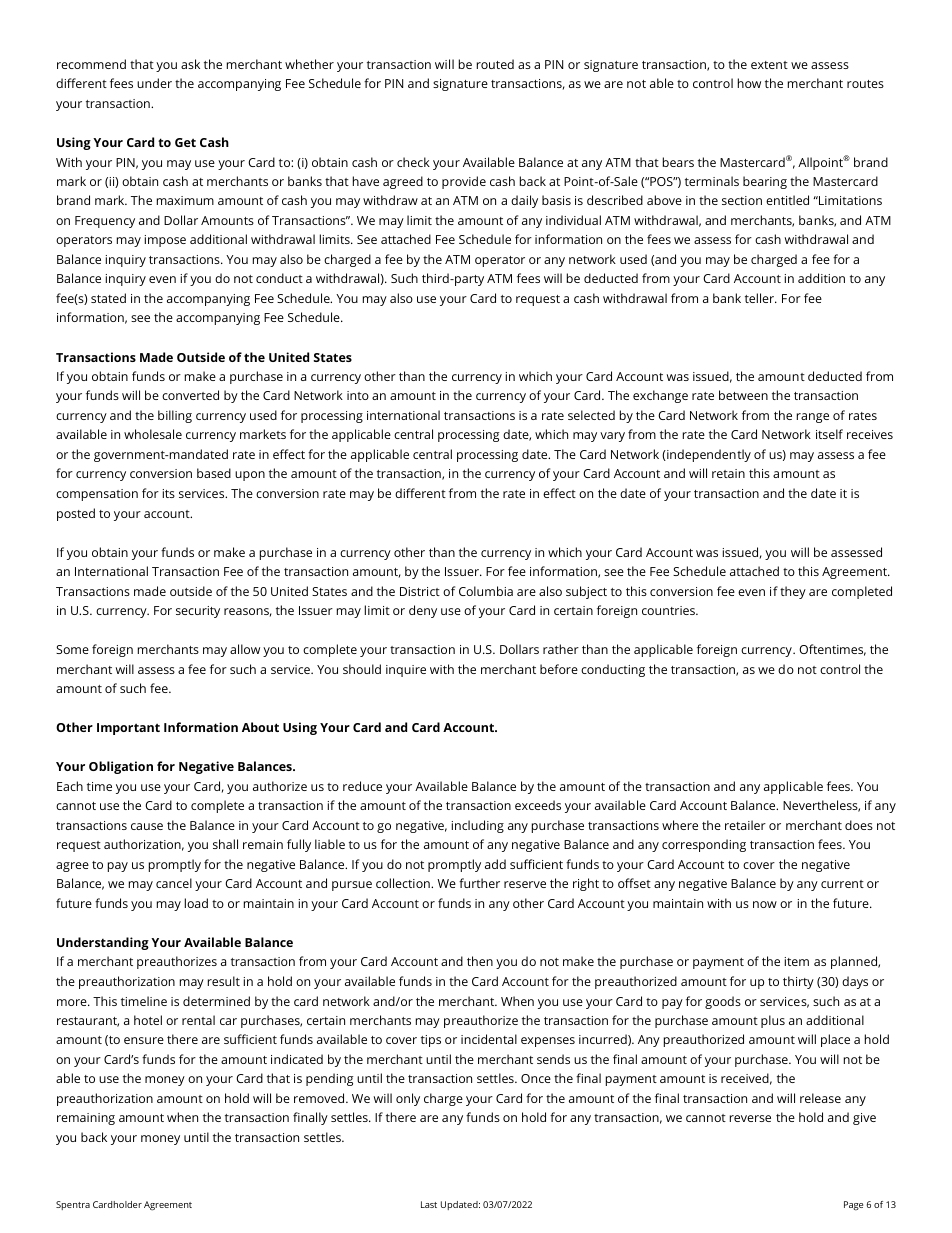 This page has height=1233, width=952. What do you see at coordinates (495, 64) in the page?
I see `routed` at bounding box center [495, 64].
